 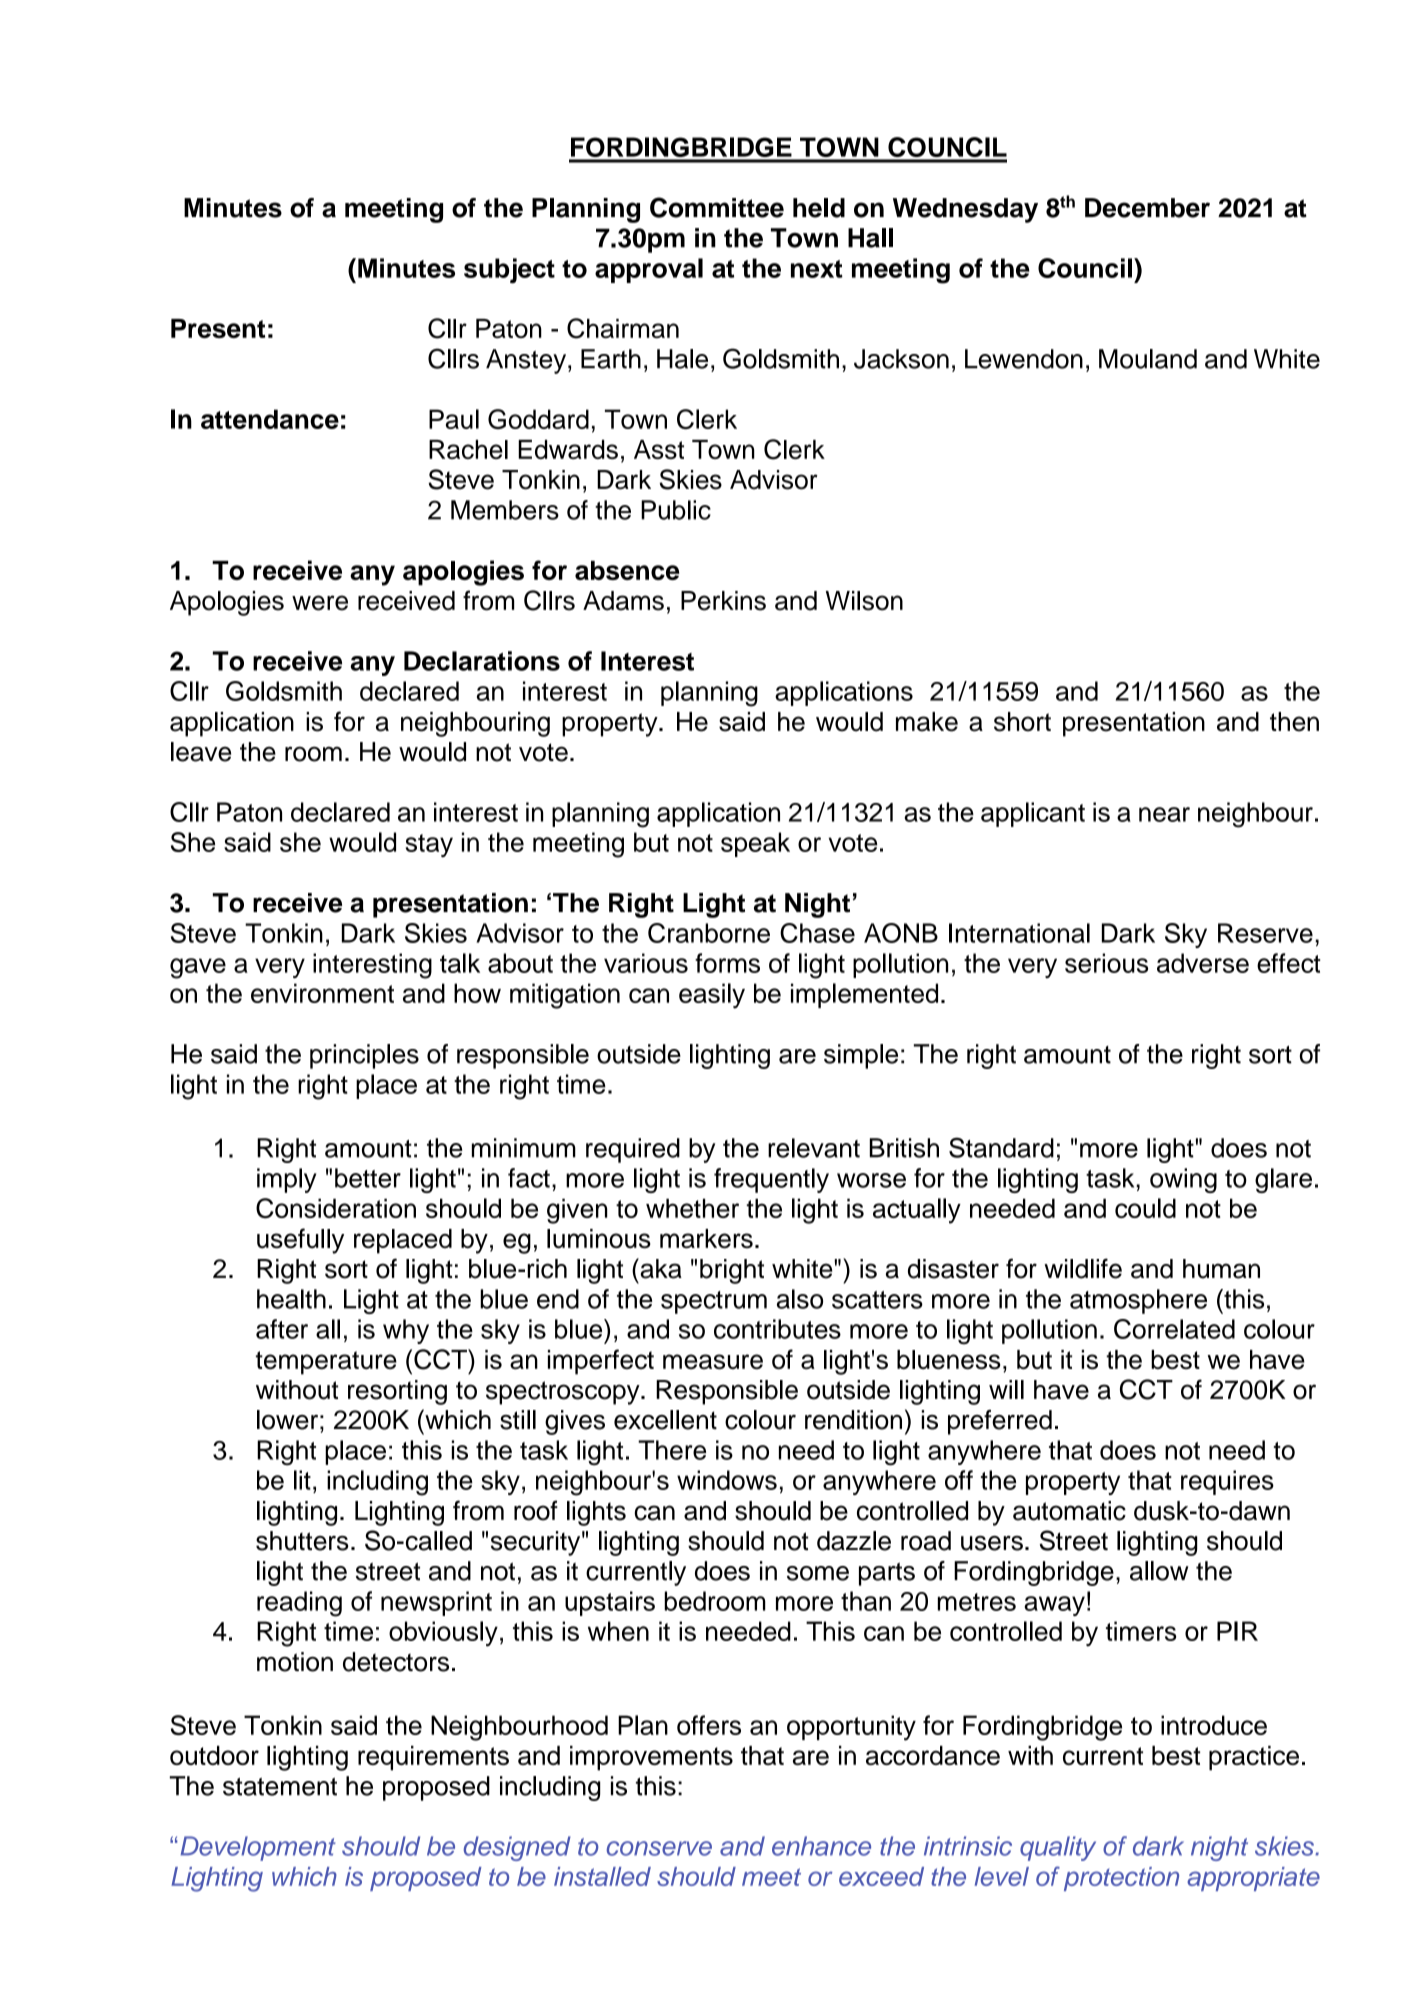 What do you see at coordinates (712, 996) in the page?
I see `easily` at bounding box center [712, 996].
